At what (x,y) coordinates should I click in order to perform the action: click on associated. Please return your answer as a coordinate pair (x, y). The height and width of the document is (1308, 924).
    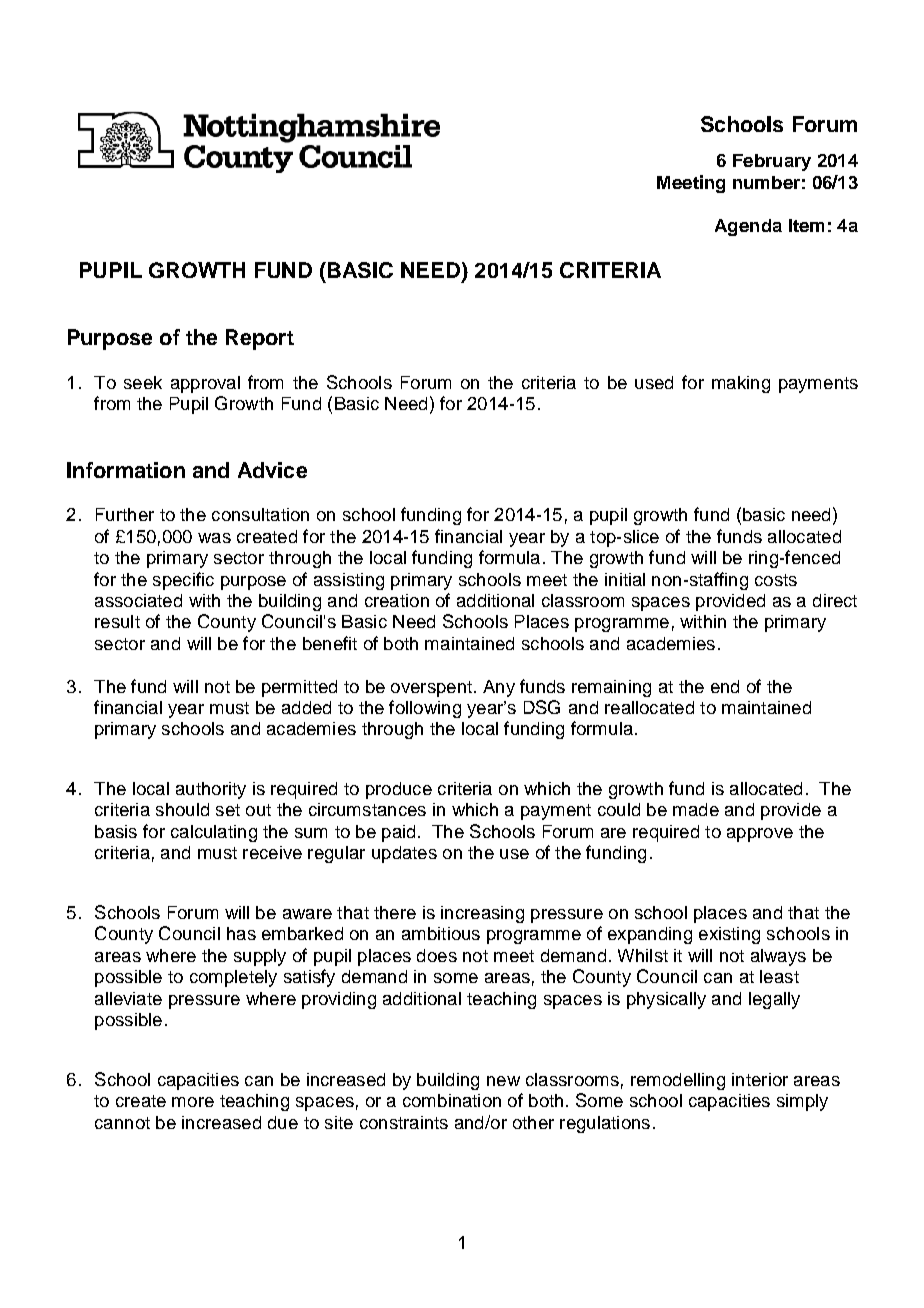
    Looking at the image, I should click on (138, 600).
